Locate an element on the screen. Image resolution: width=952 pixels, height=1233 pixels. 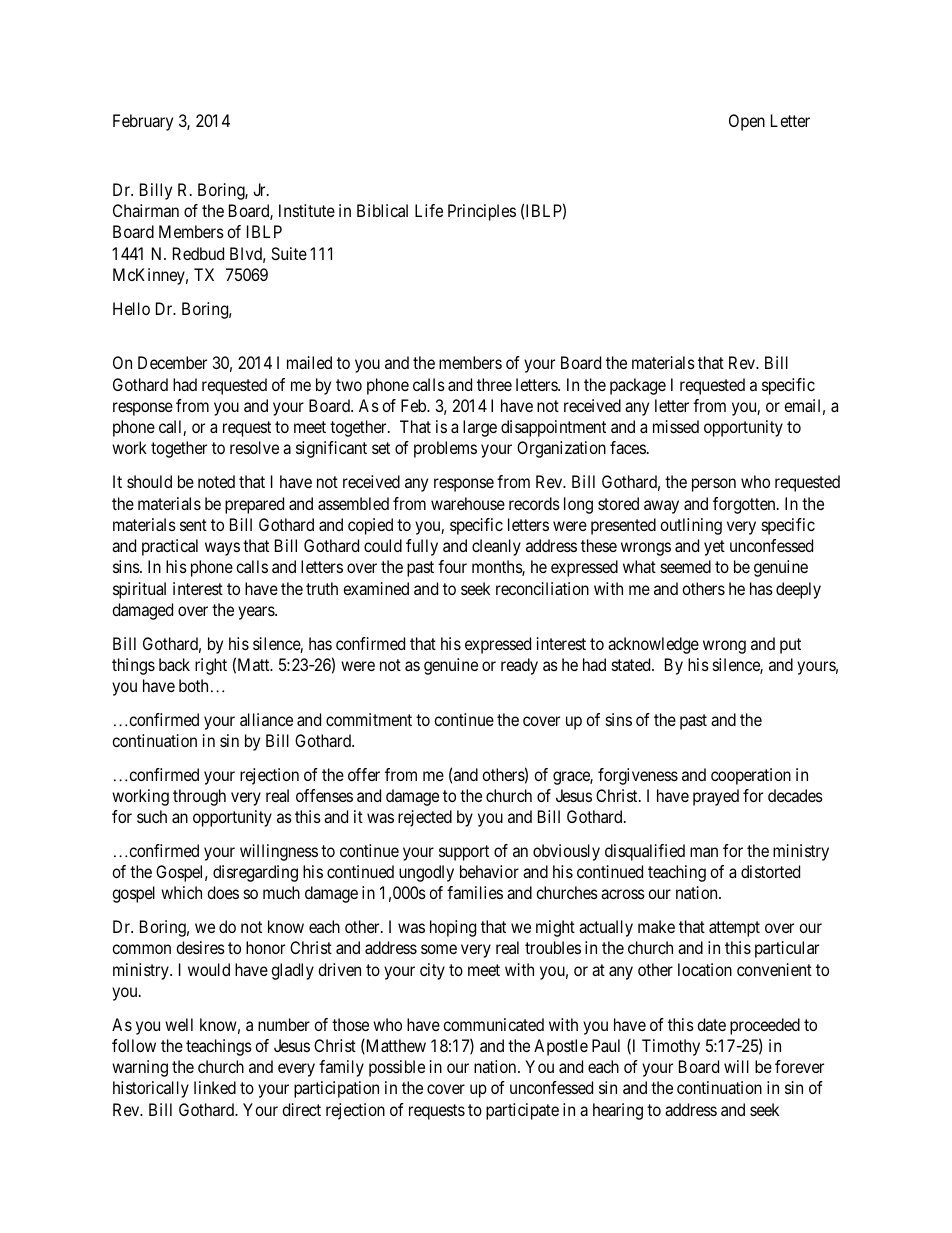
support is located at coordinates (464, 853).
